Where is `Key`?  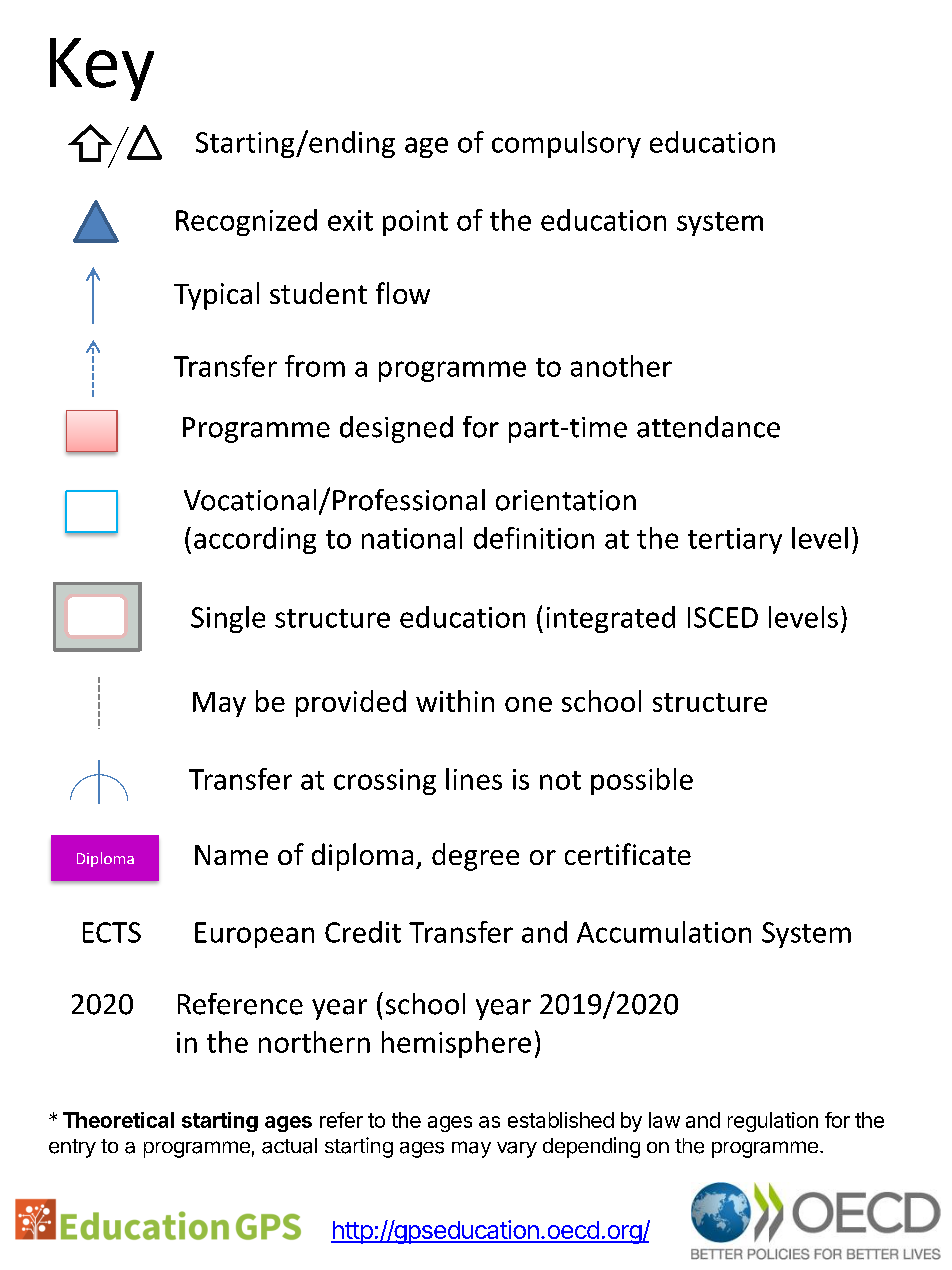 Key is located at coordinates (102, 69).
